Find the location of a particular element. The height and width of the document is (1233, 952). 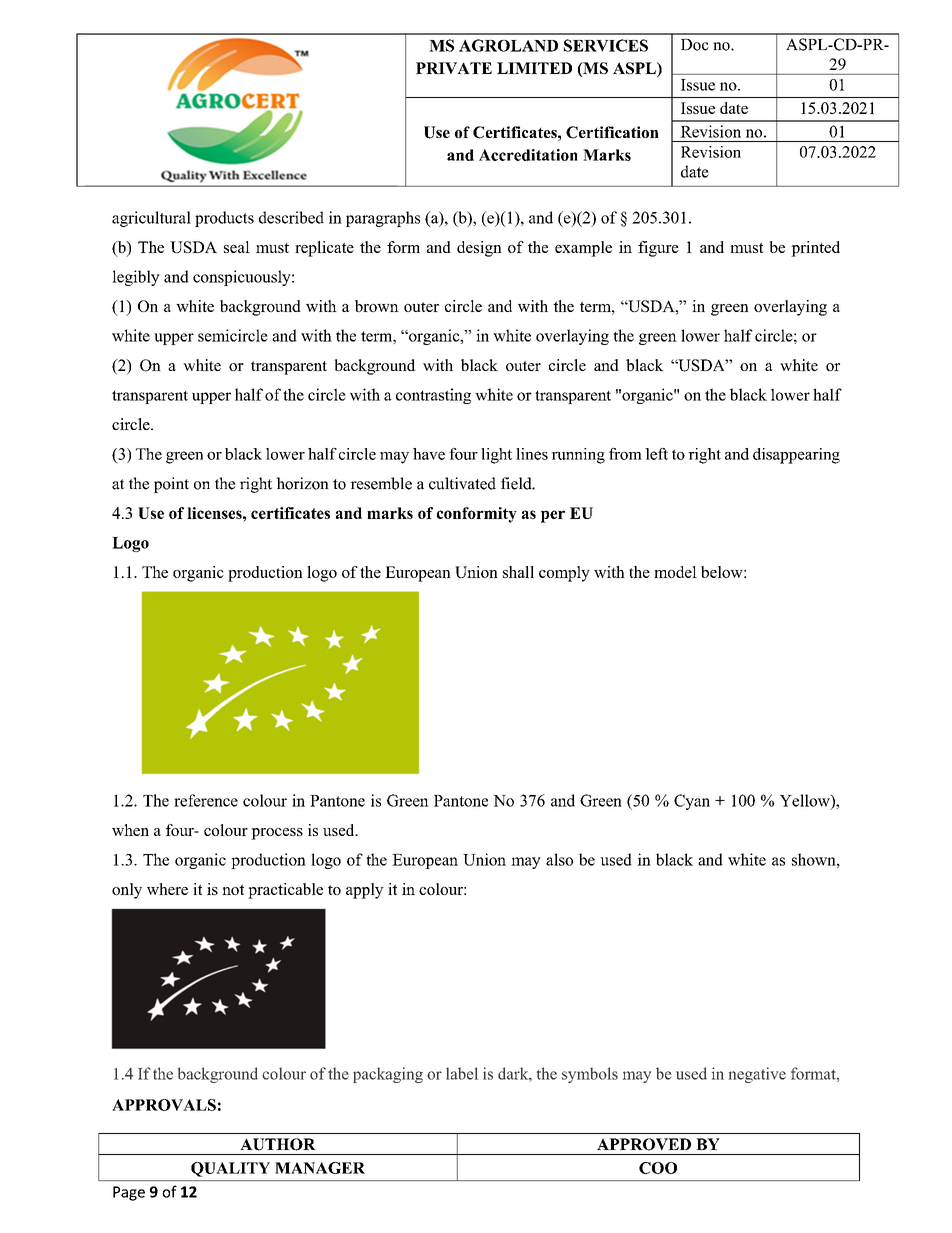

Cyan is located at coordinates (692, 802).
